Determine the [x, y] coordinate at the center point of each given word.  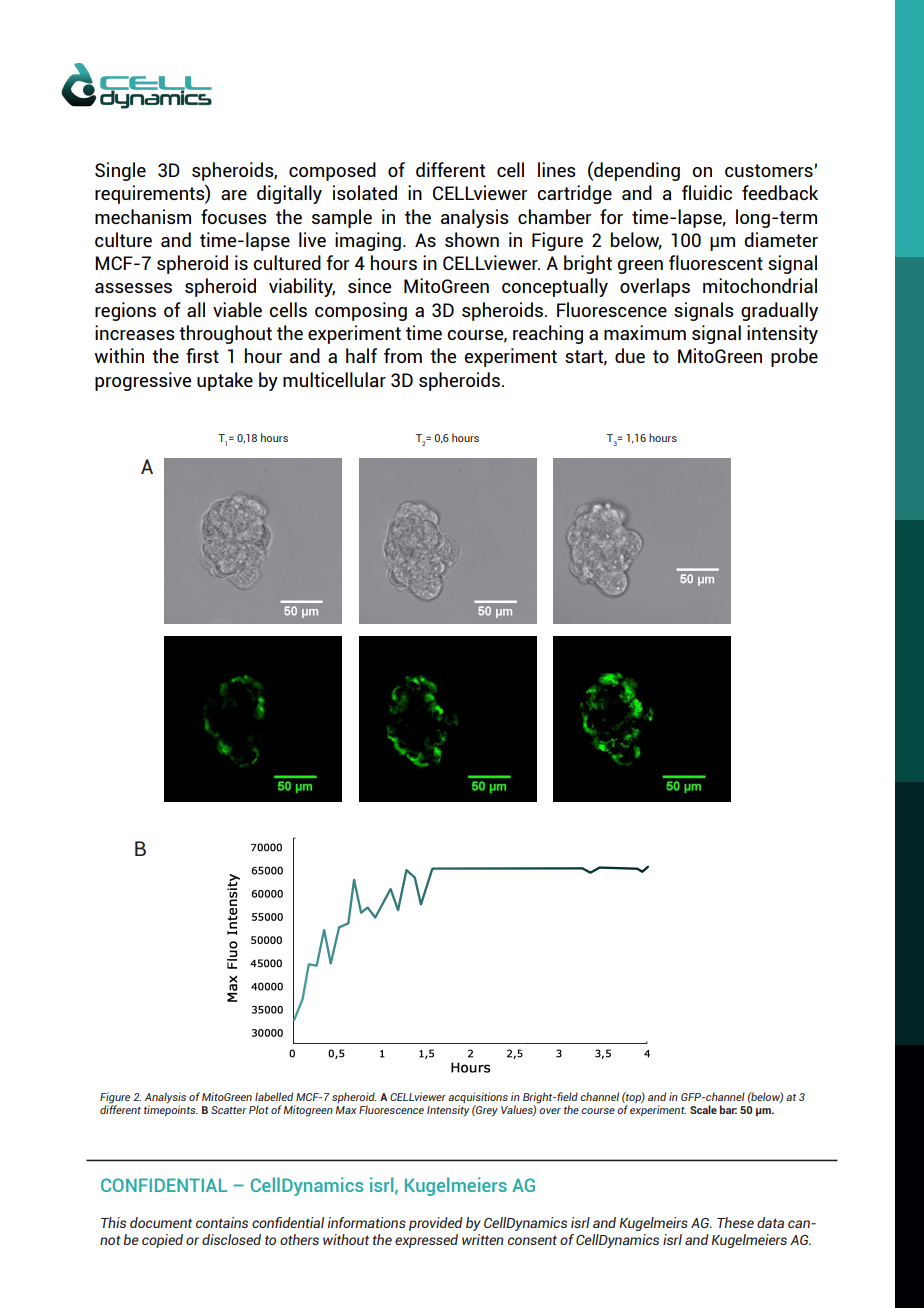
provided [436, 1224]
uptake [225, 381]
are [234, 195]
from [403, 355]
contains [222, 1222]
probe [794, 357]
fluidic [707, 192]
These [735, 1222]
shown [472, 239]
